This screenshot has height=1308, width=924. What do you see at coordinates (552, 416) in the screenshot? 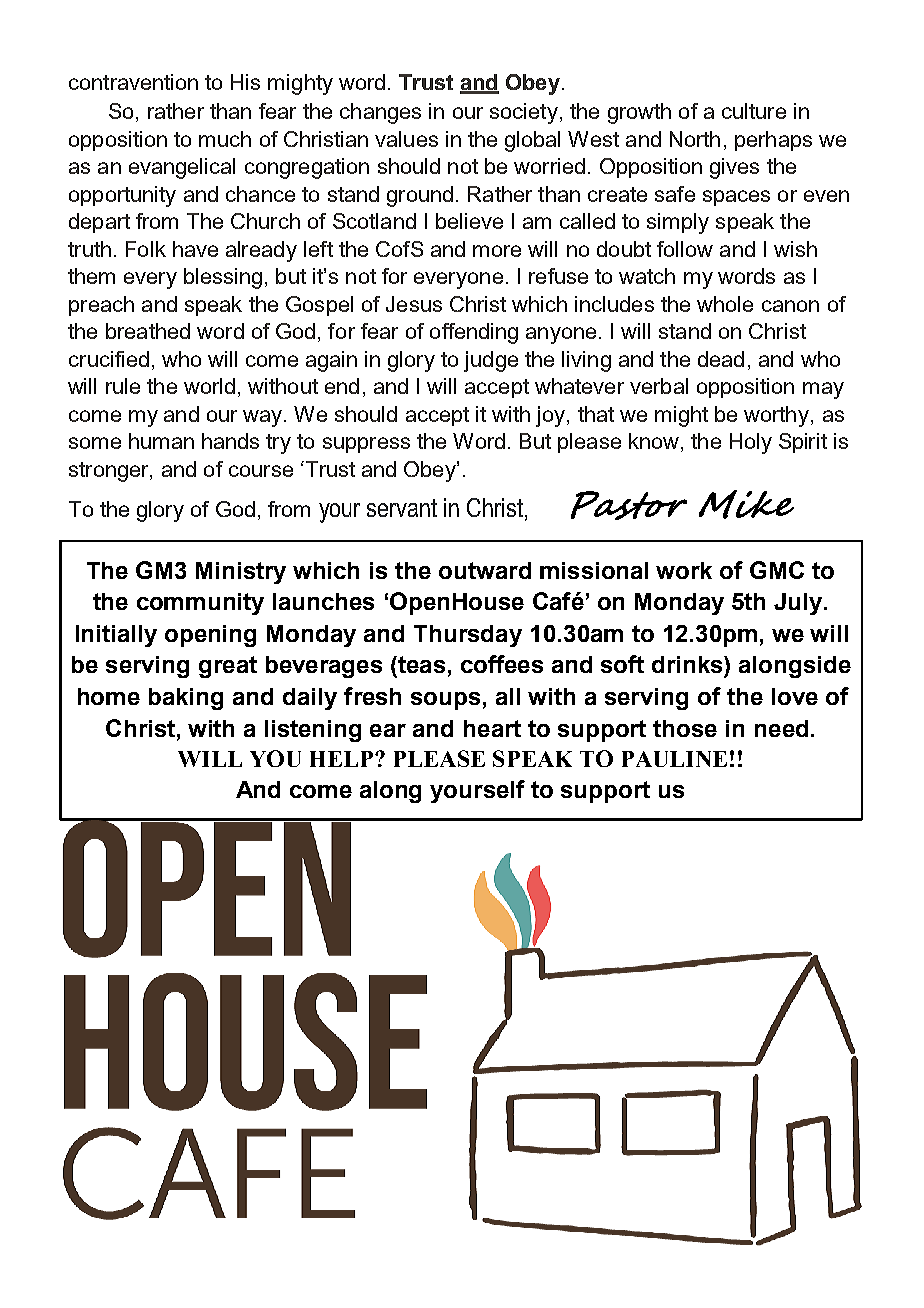
I see `joy` at bounding box center [552, 416].
